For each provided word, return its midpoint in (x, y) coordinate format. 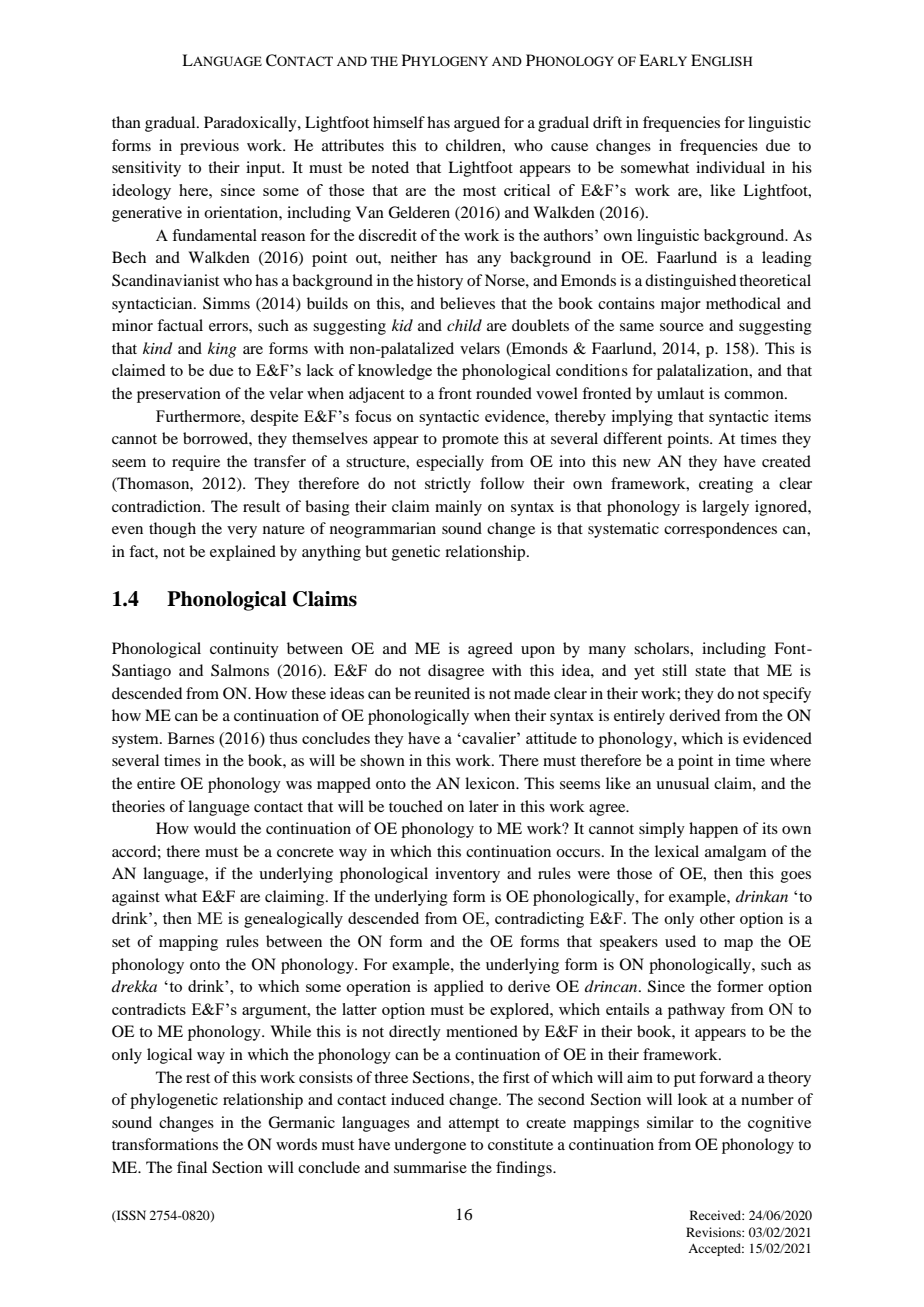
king (222, 350)
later (484, 806)
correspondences (720, 530)
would (215, 828)
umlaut (680, 393)
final (192, 1167)
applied (459, 988)
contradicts (149, 1009)
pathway (696, 1011)
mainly (458, 508)
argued (477, 124)
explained (243, 553)
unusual (682, 783)
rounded (504, 393)
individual (730, 167)
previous (209, 147)
